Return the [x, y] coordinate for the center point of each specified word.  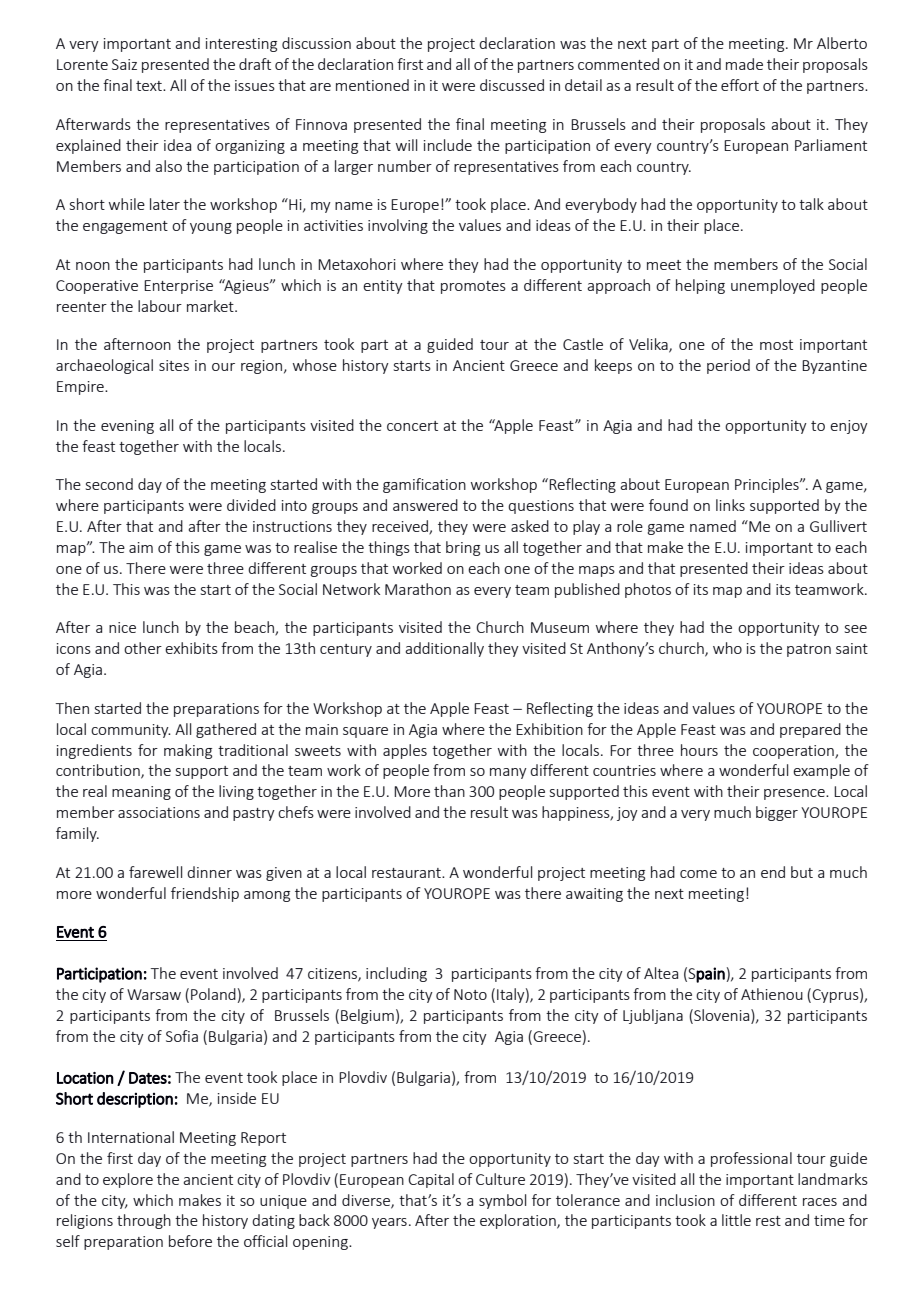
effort [740, 85]
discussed [512, 85]
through [144, 1221]
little [736, 1220]
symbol [502, 1201]
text [150, 86]
